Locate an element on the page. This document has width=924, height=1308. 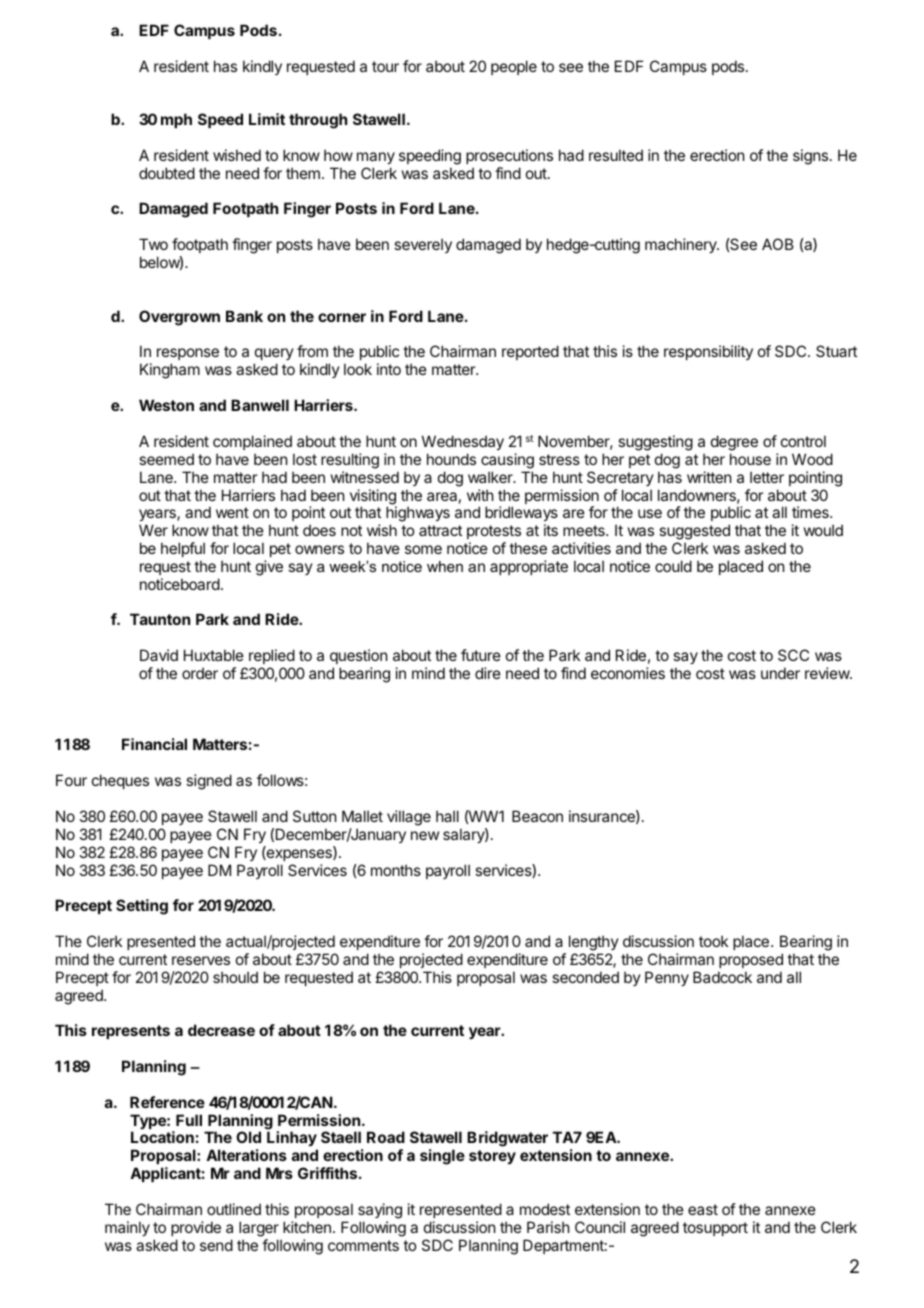
signs is located at coordinates (810, 157).
